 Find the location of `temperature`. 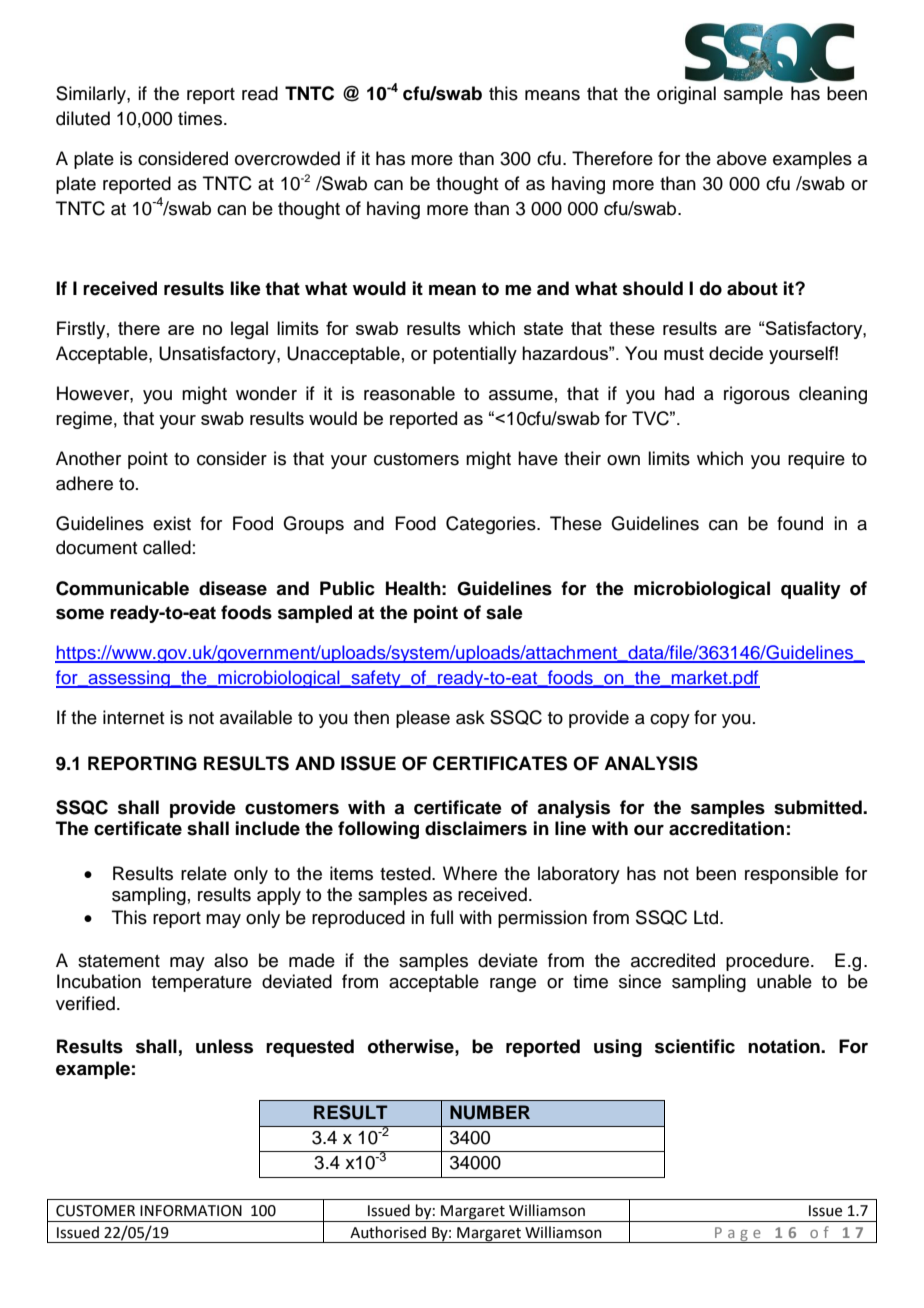

temperature is located at coordinates (202, 984).
